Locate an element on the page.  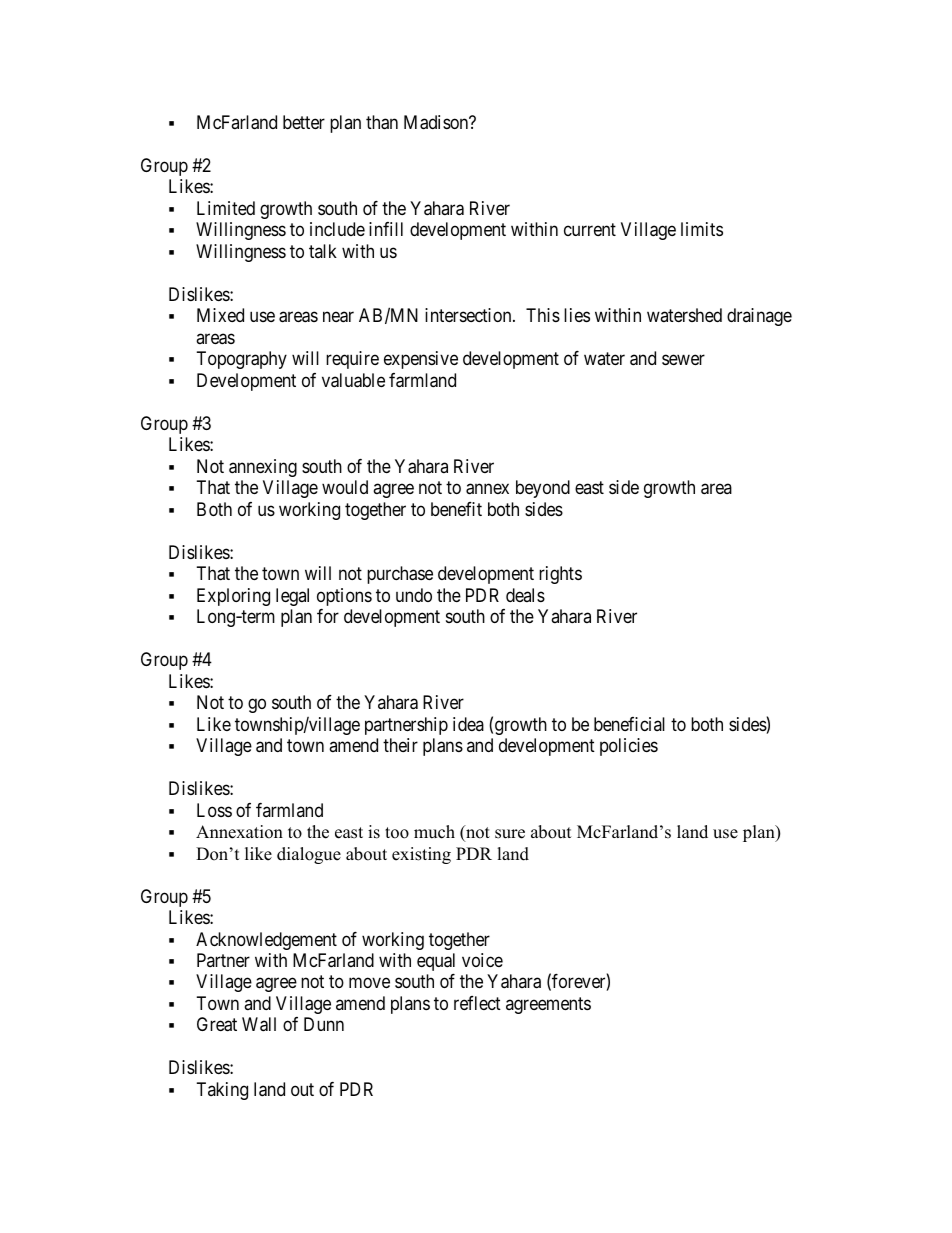
better is located at coordinates (304, 122).
